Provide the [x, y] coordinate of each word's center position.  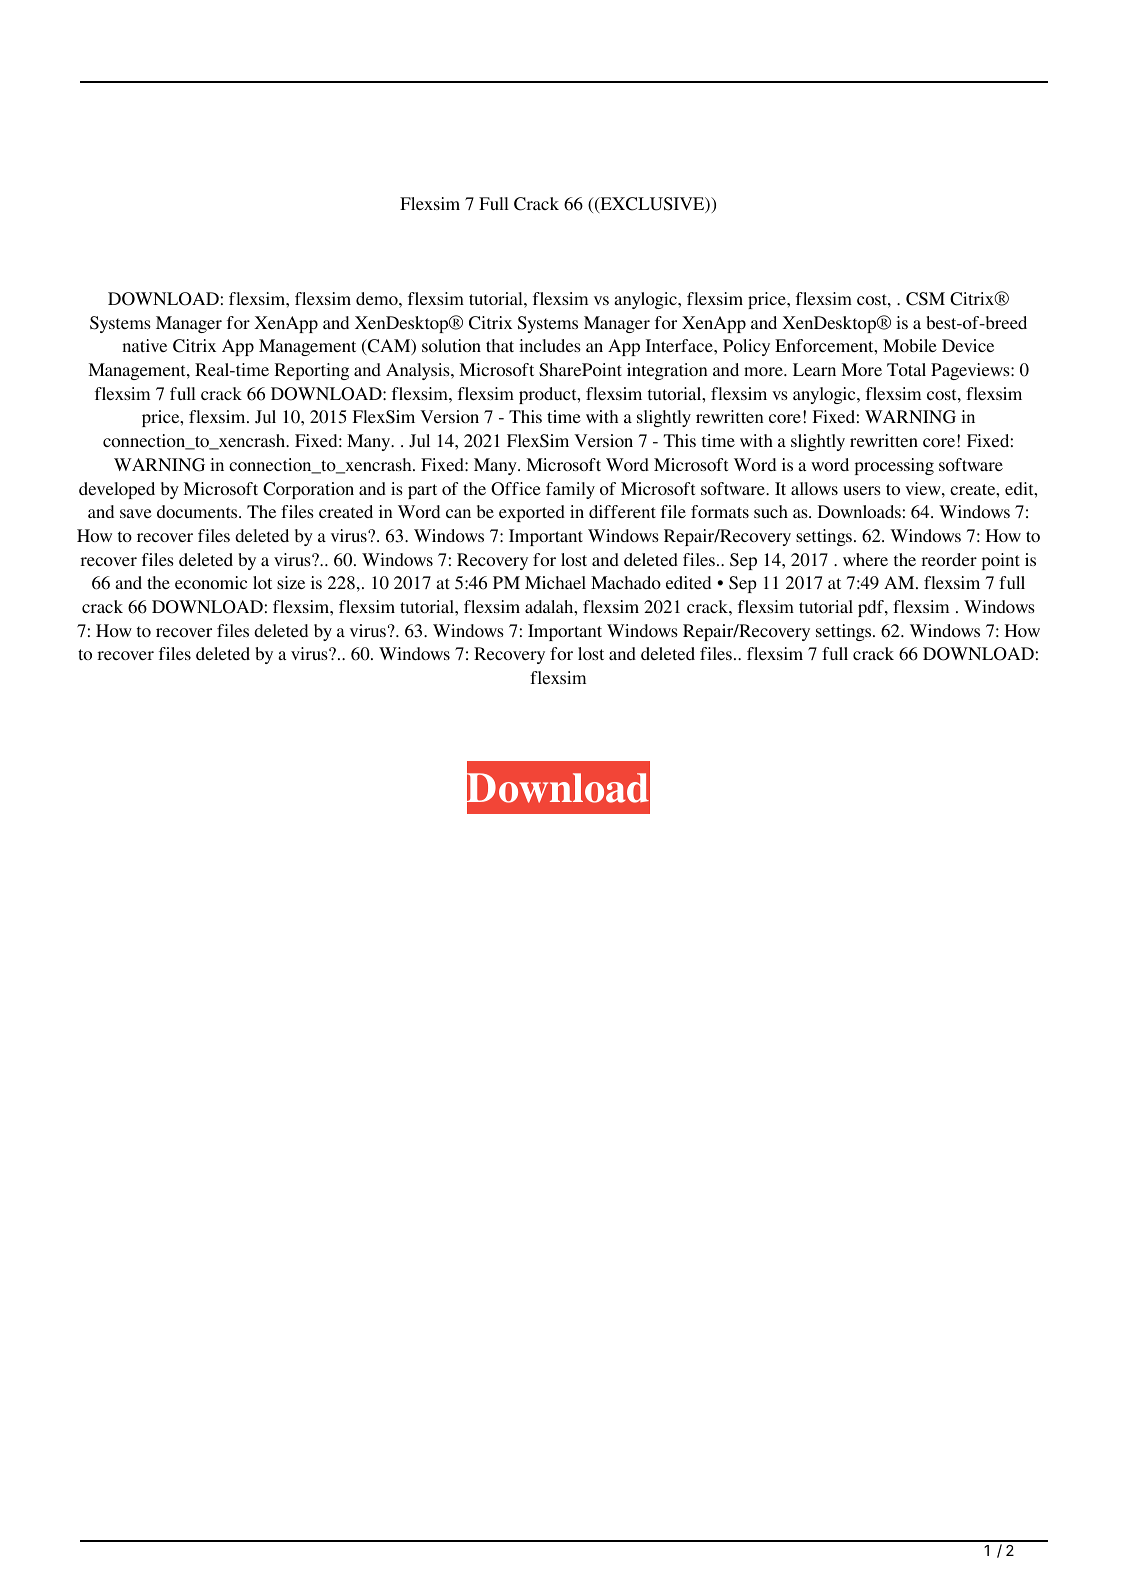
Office [516, 489]
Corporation [308, 490]
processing [894, 466]
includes [550, 345]
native [144, 345]
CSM [925, 299]
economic [211, 582]
